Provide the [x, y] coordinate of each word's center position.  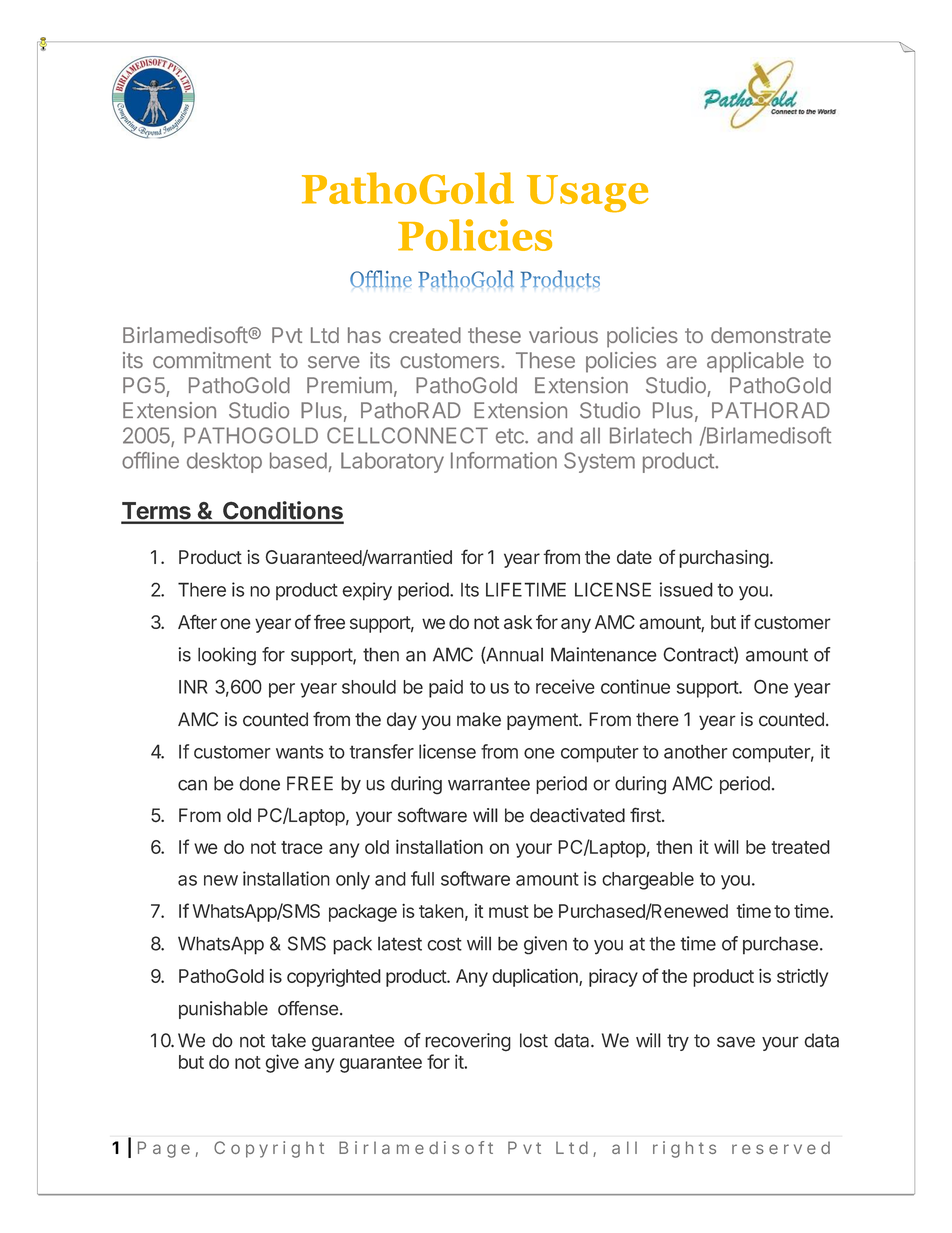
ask [518, 622]
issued [686, 589]
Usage [587, 194]
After [197, 622]
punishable [223, 1010]
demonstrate [771, 335]
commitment [212, 360]
